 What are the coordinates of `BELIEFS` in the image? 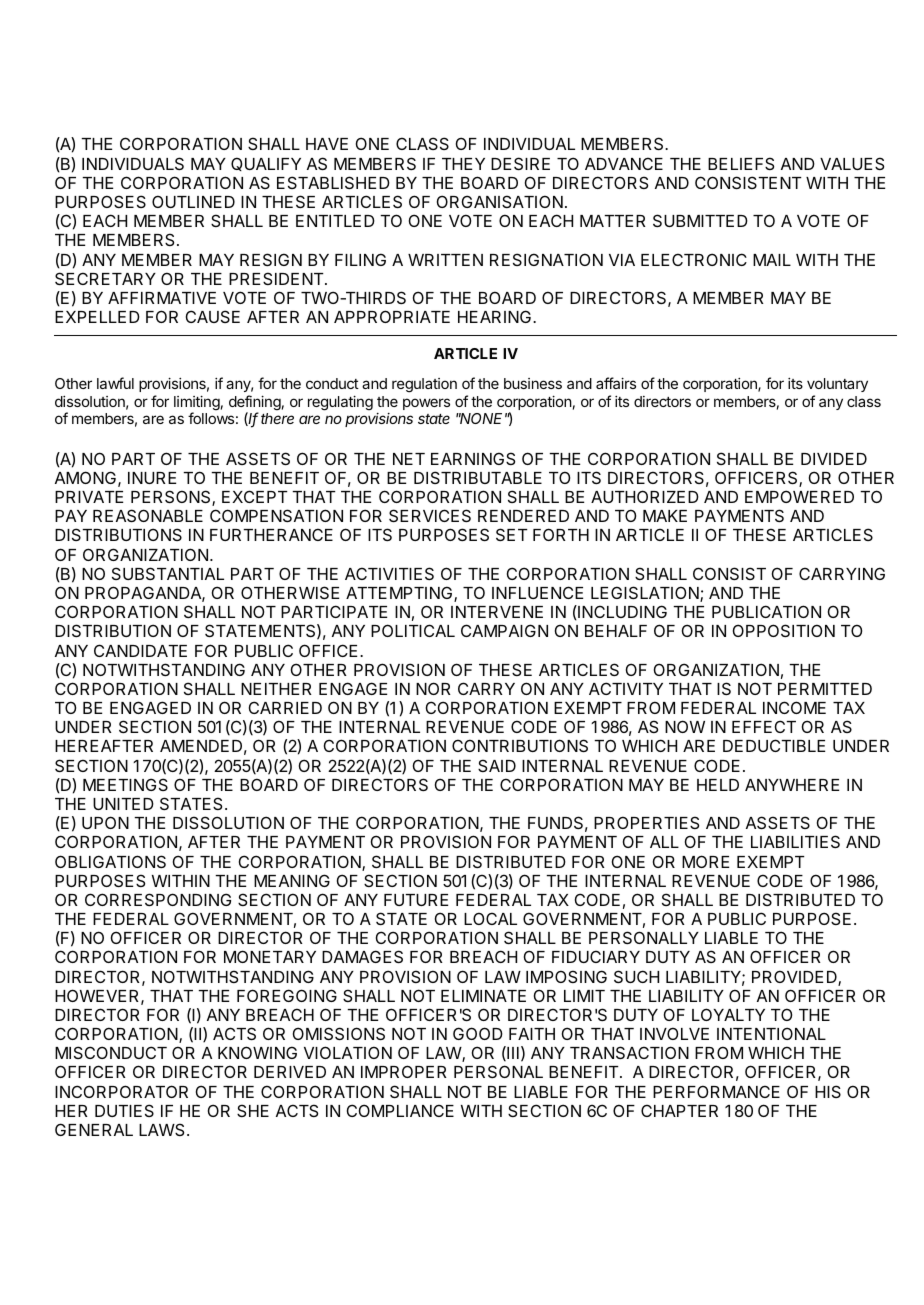 It's located at (741, 163).
